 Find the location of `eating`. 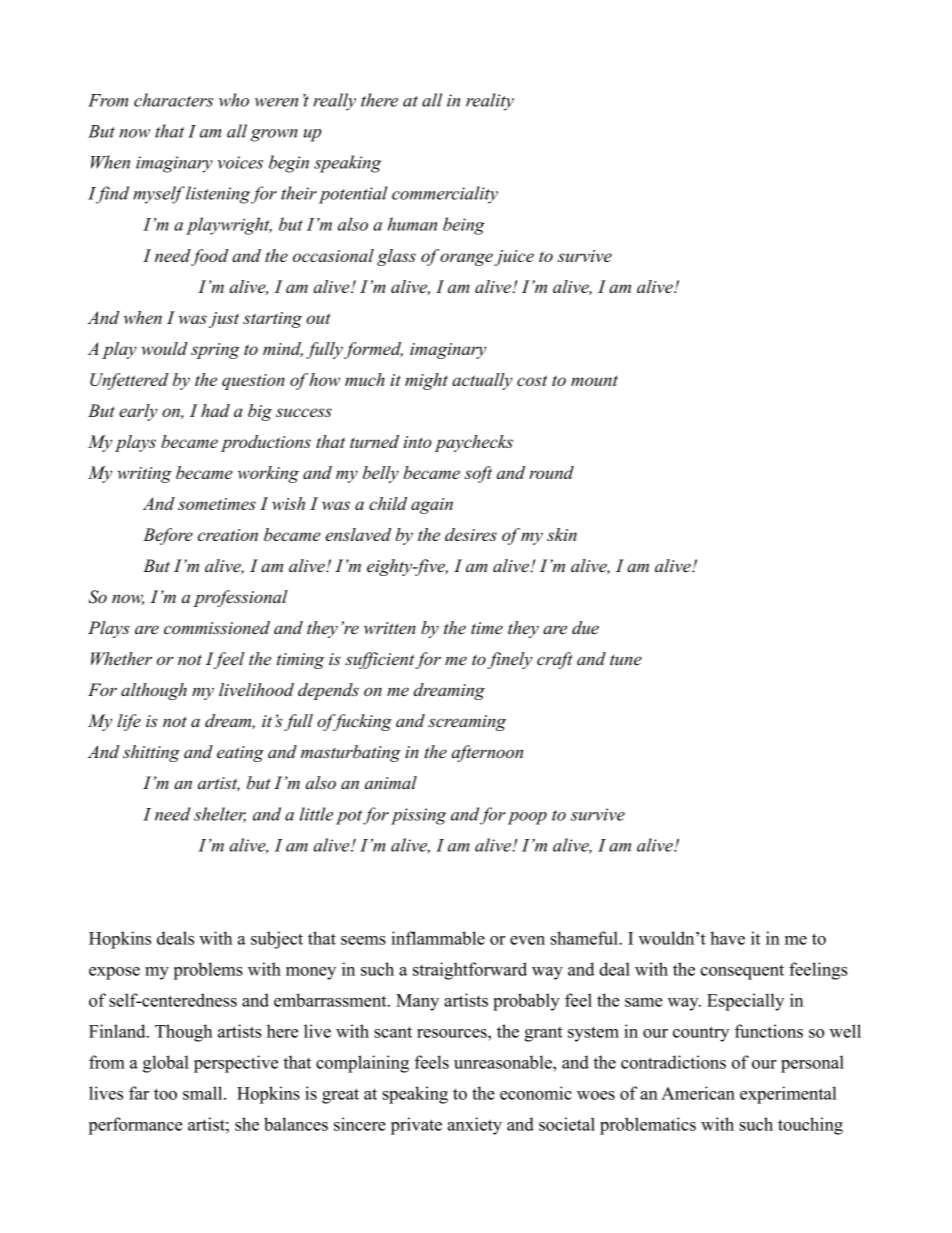

eating is located at coordinates (240, 754).
